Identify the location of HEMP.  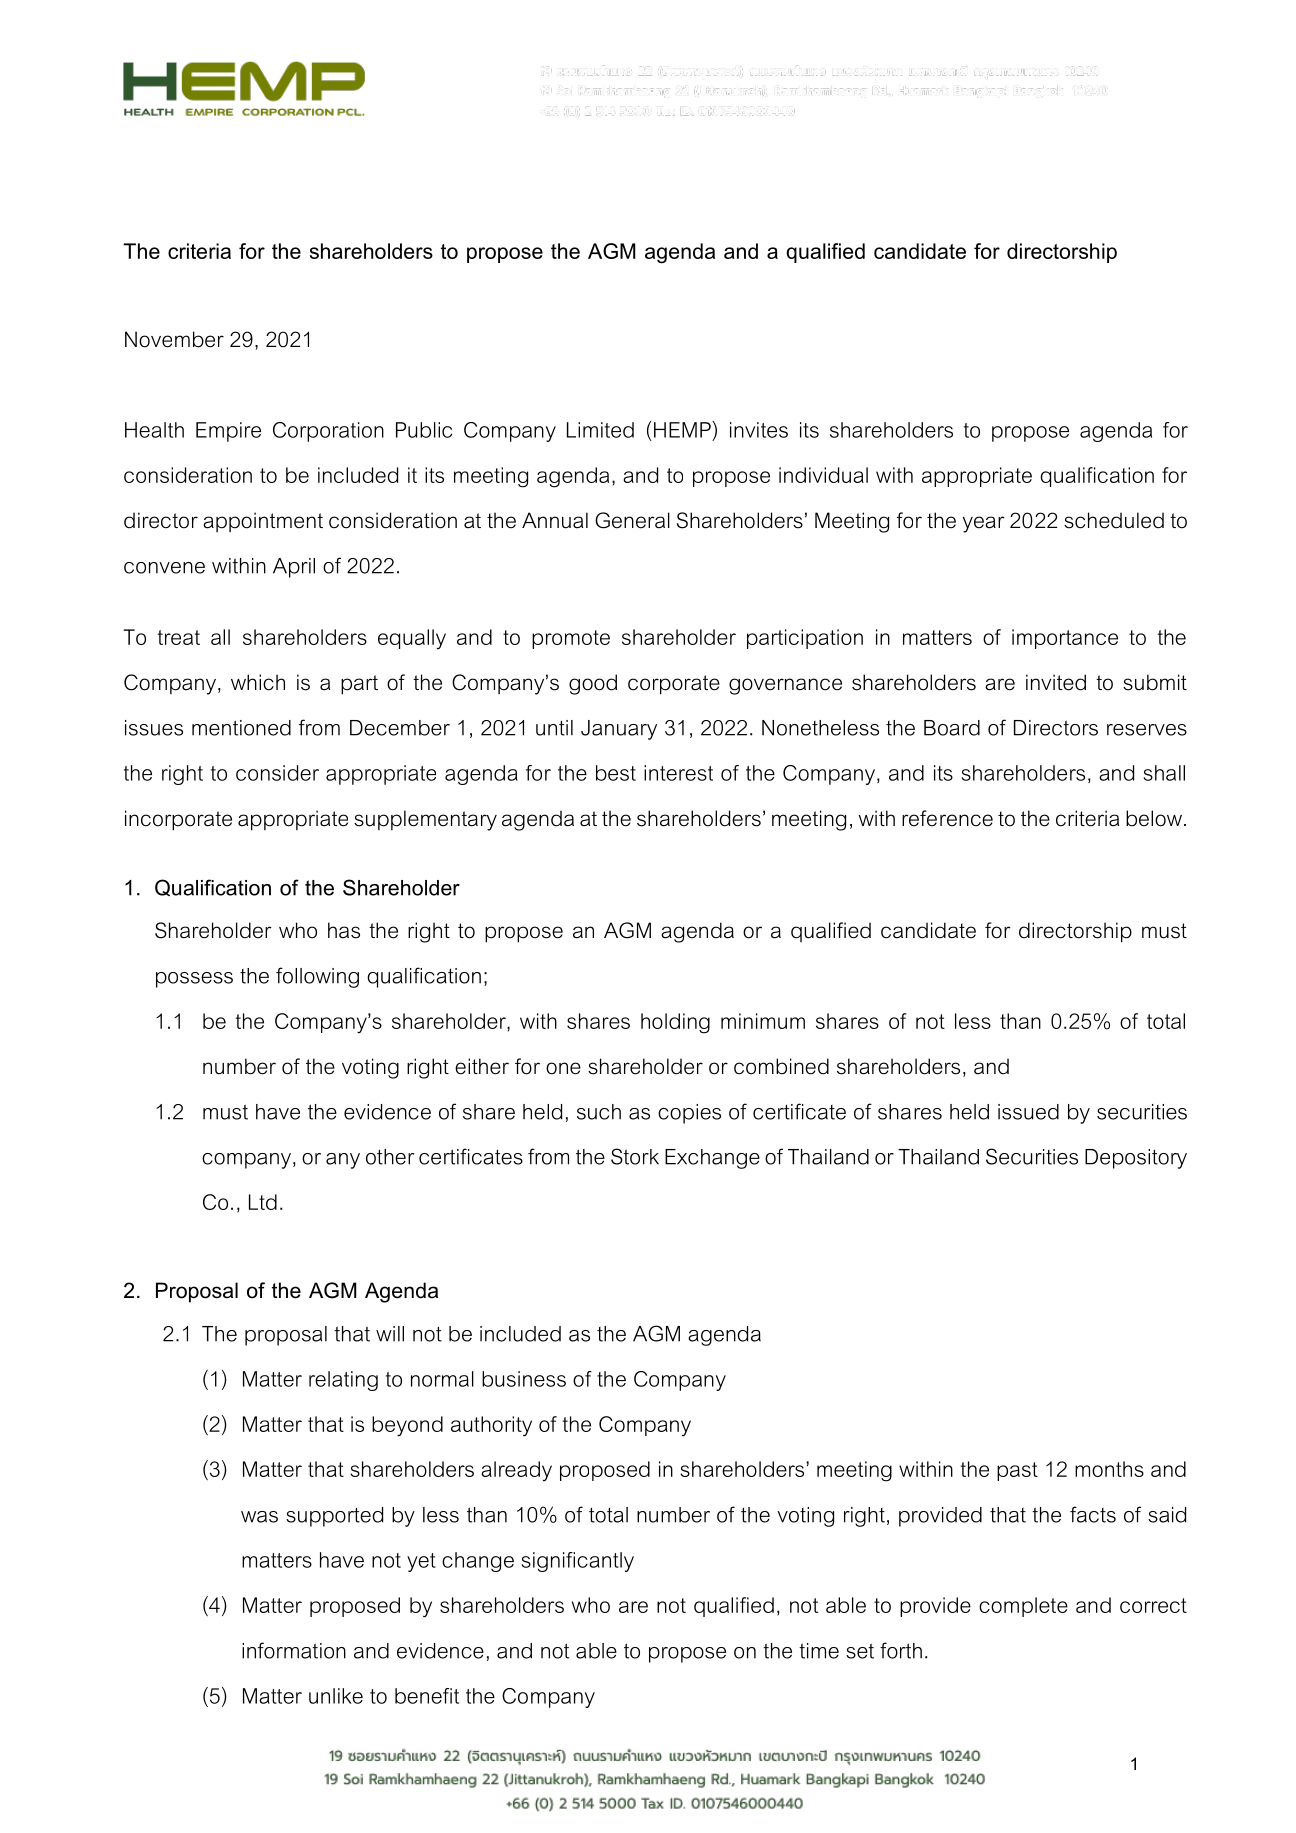
(683, 429).
